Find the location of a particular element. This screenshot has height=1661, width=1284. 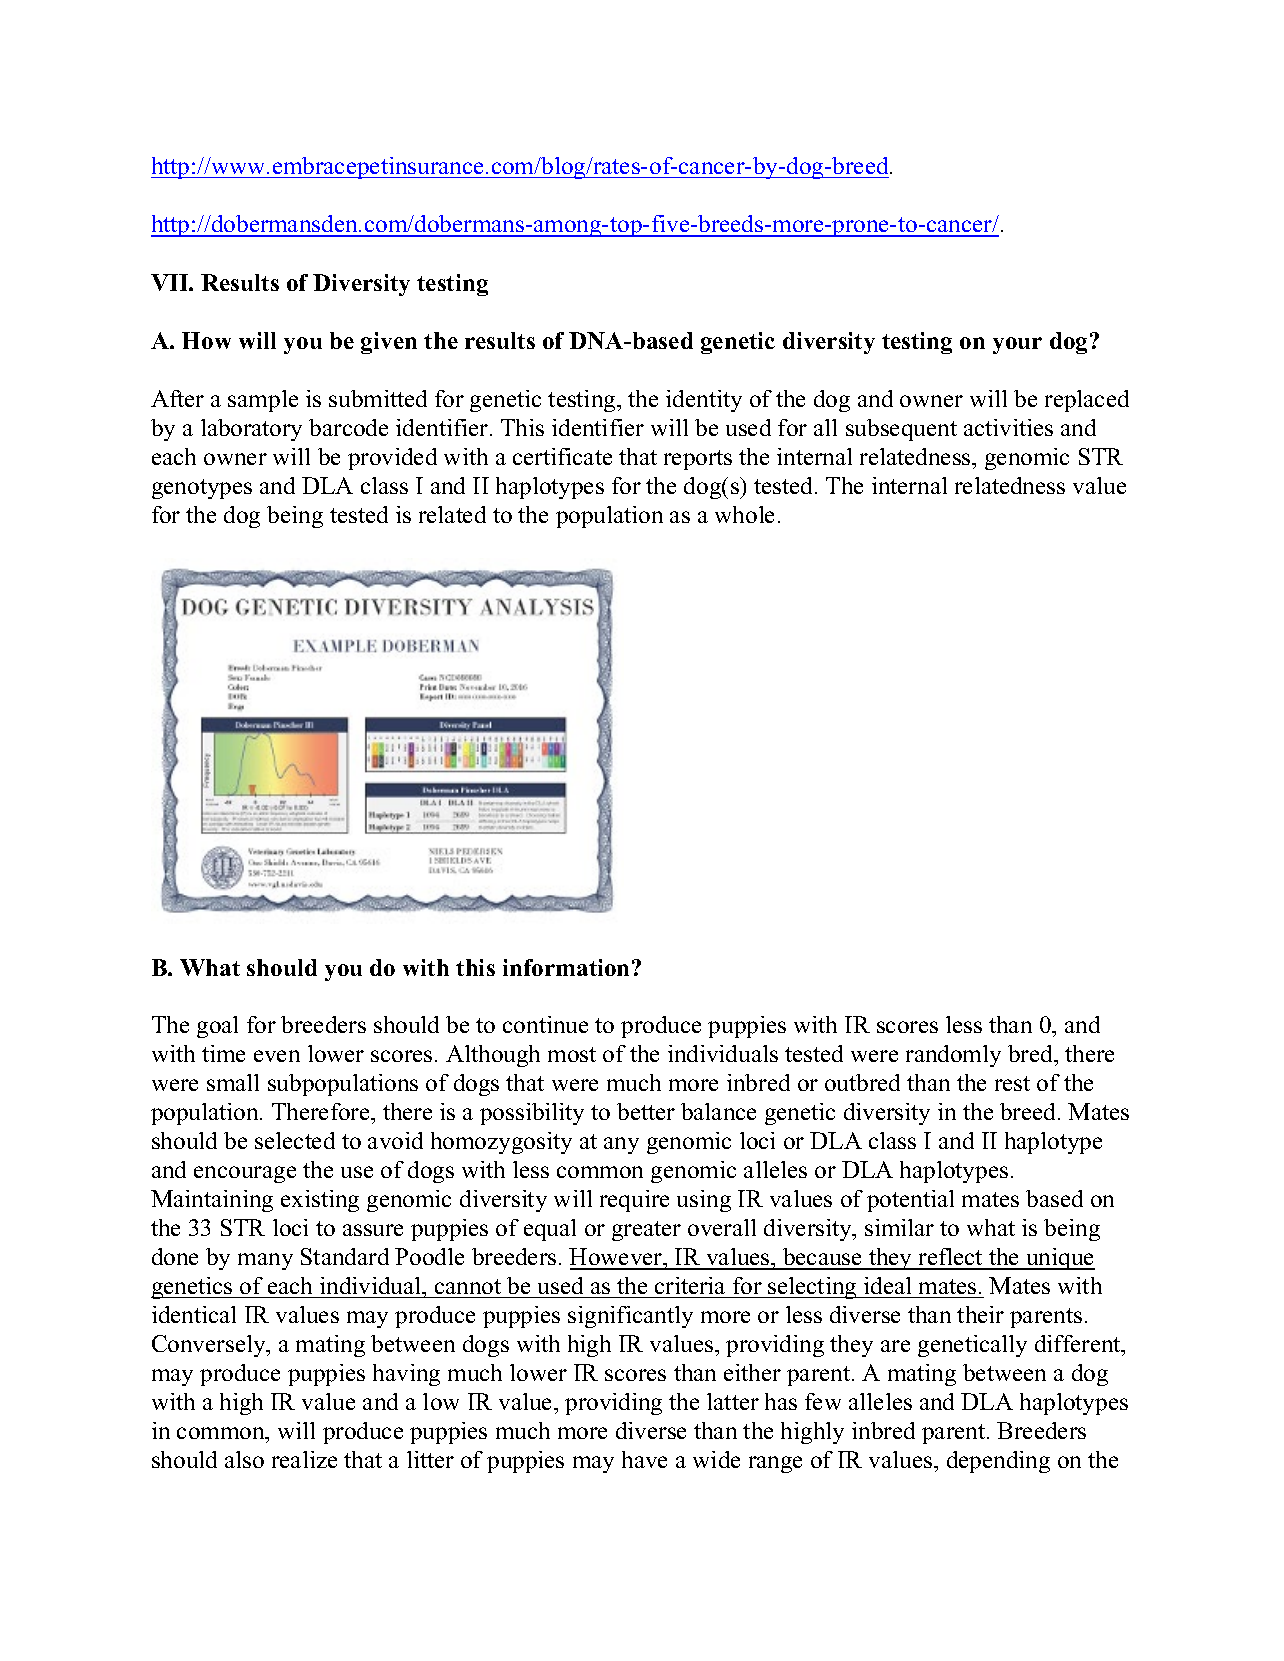

realize is located at coordinates (304, 1459).
